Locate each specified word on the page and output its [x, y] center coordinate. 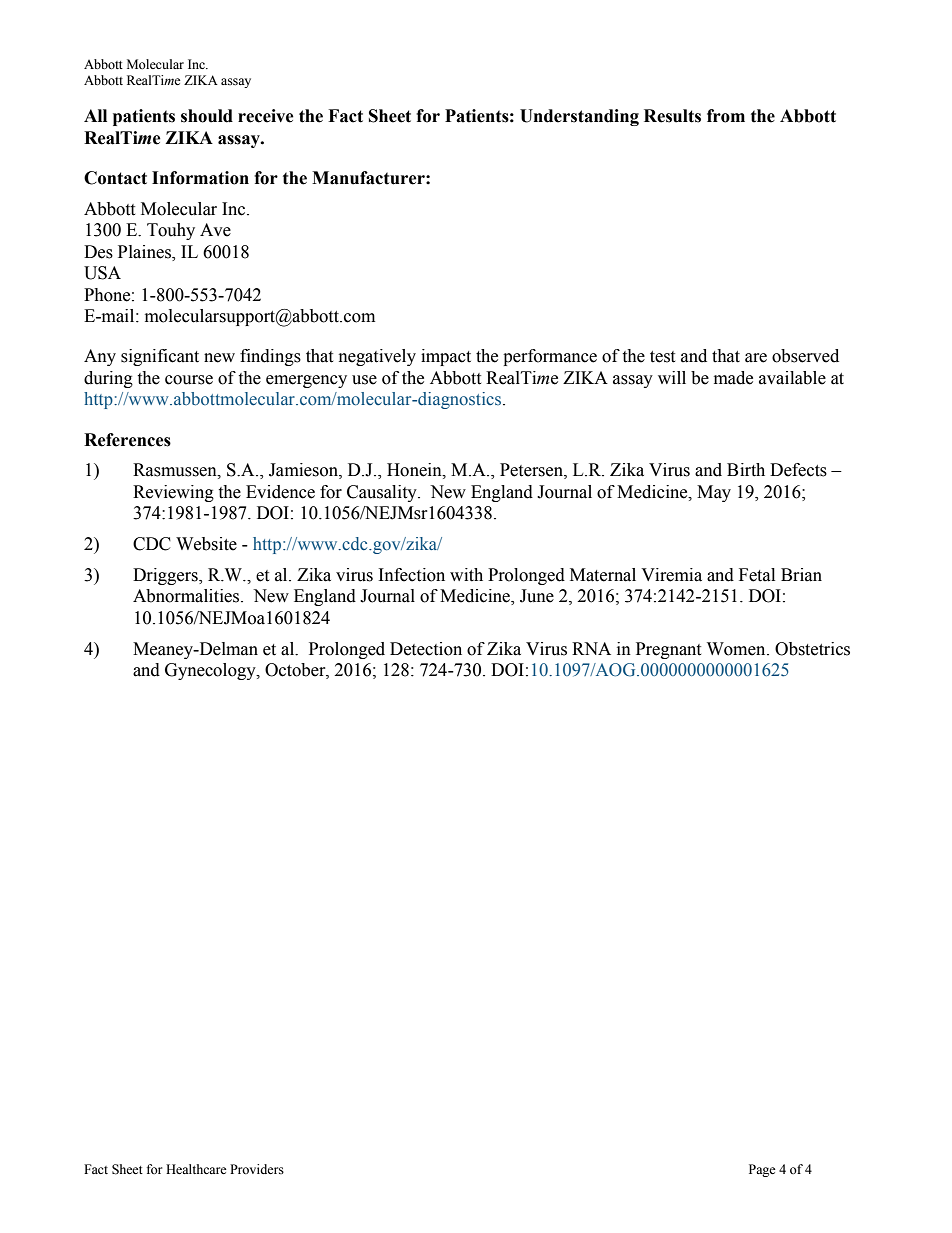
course [189, 380]
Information [200, 178]
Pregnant [668, 650]
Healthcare [196, 1169]
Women [737, 649]
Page [762, 1170]
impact [446, 357]
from [726, 116]
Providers [257, 1169]
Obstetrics [812, 649]
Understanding [579, 117]
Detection [426, 649]
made [733, 378]
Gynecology [211, 671]
